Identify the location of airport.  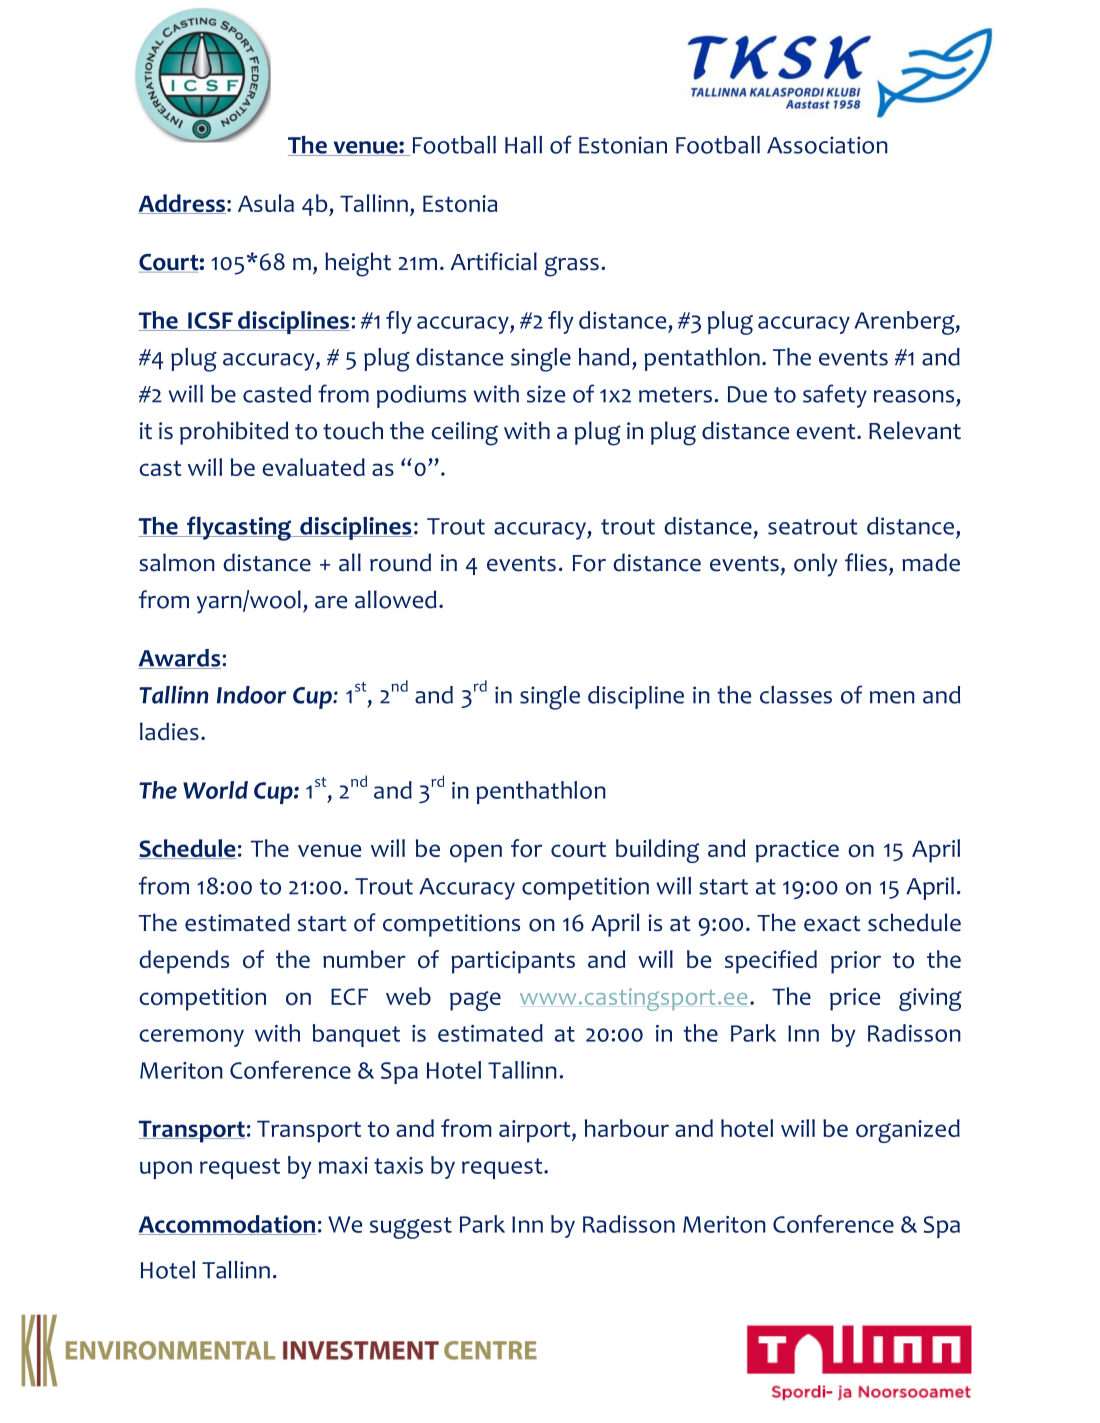
(536, 1131).
